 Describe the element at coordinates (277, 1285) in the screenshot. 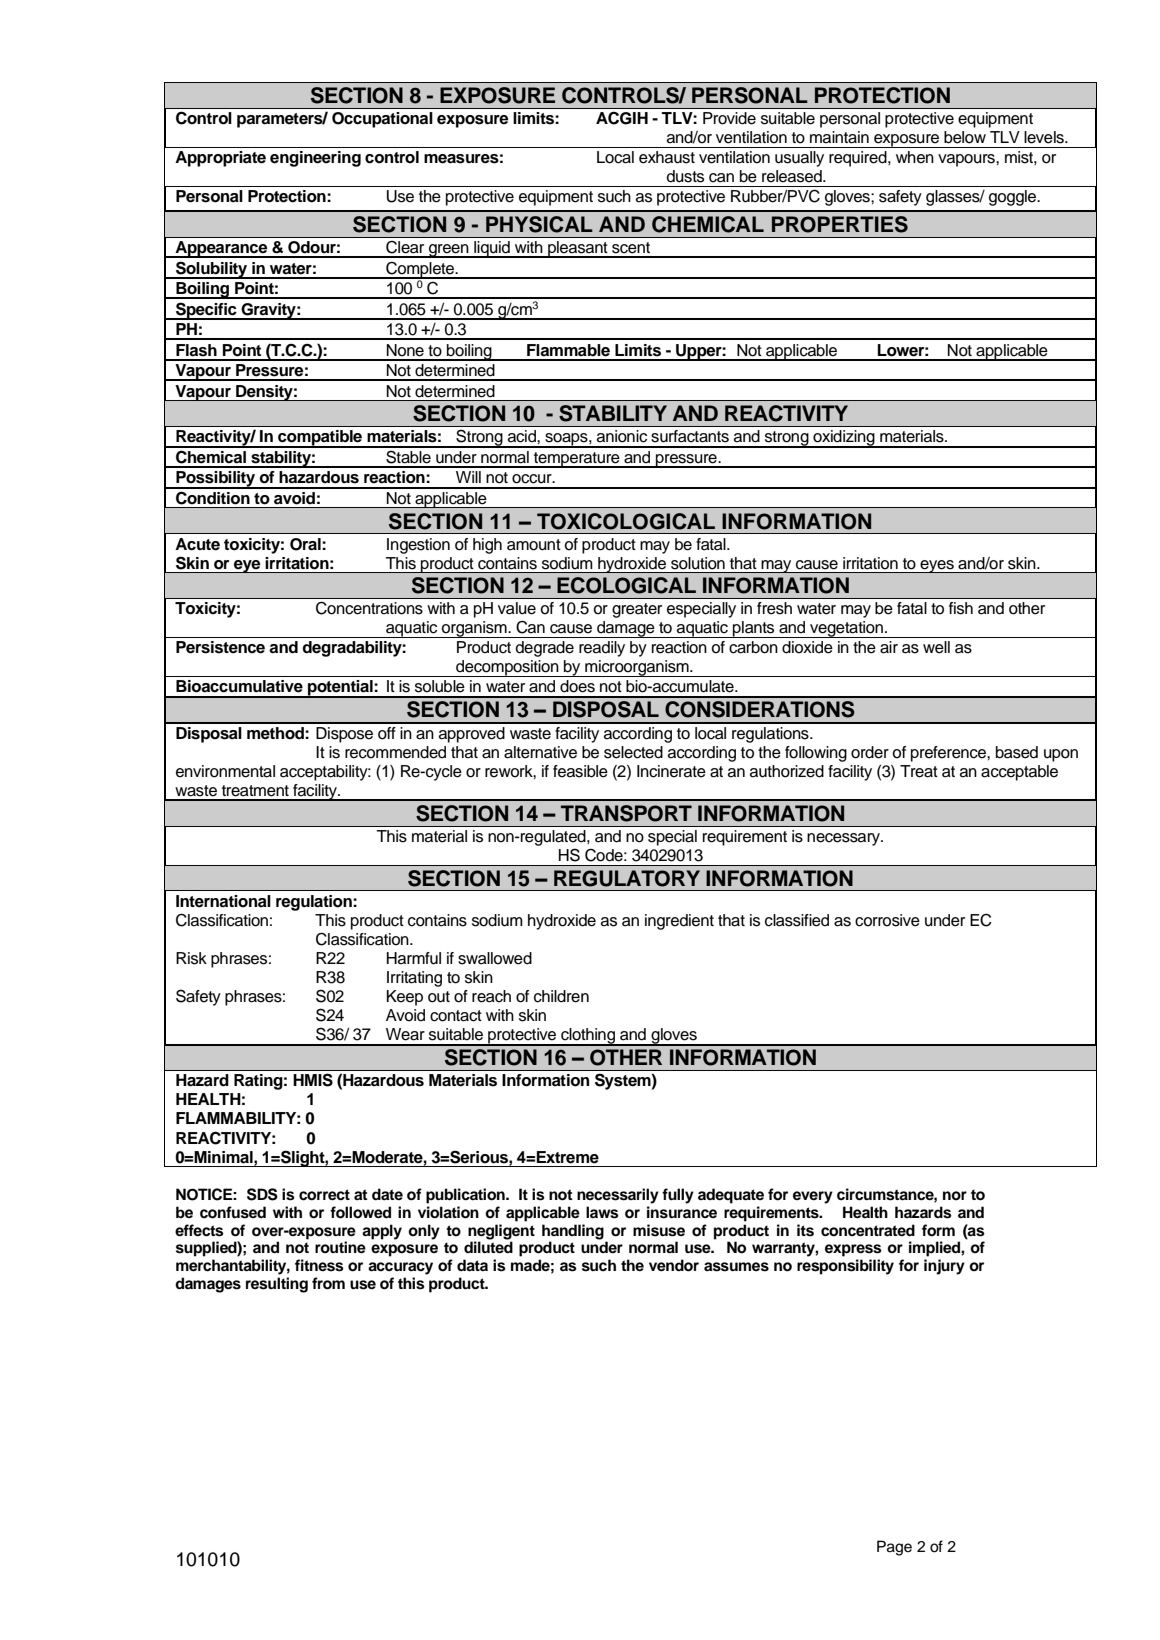

I see `resulting` at that location.
